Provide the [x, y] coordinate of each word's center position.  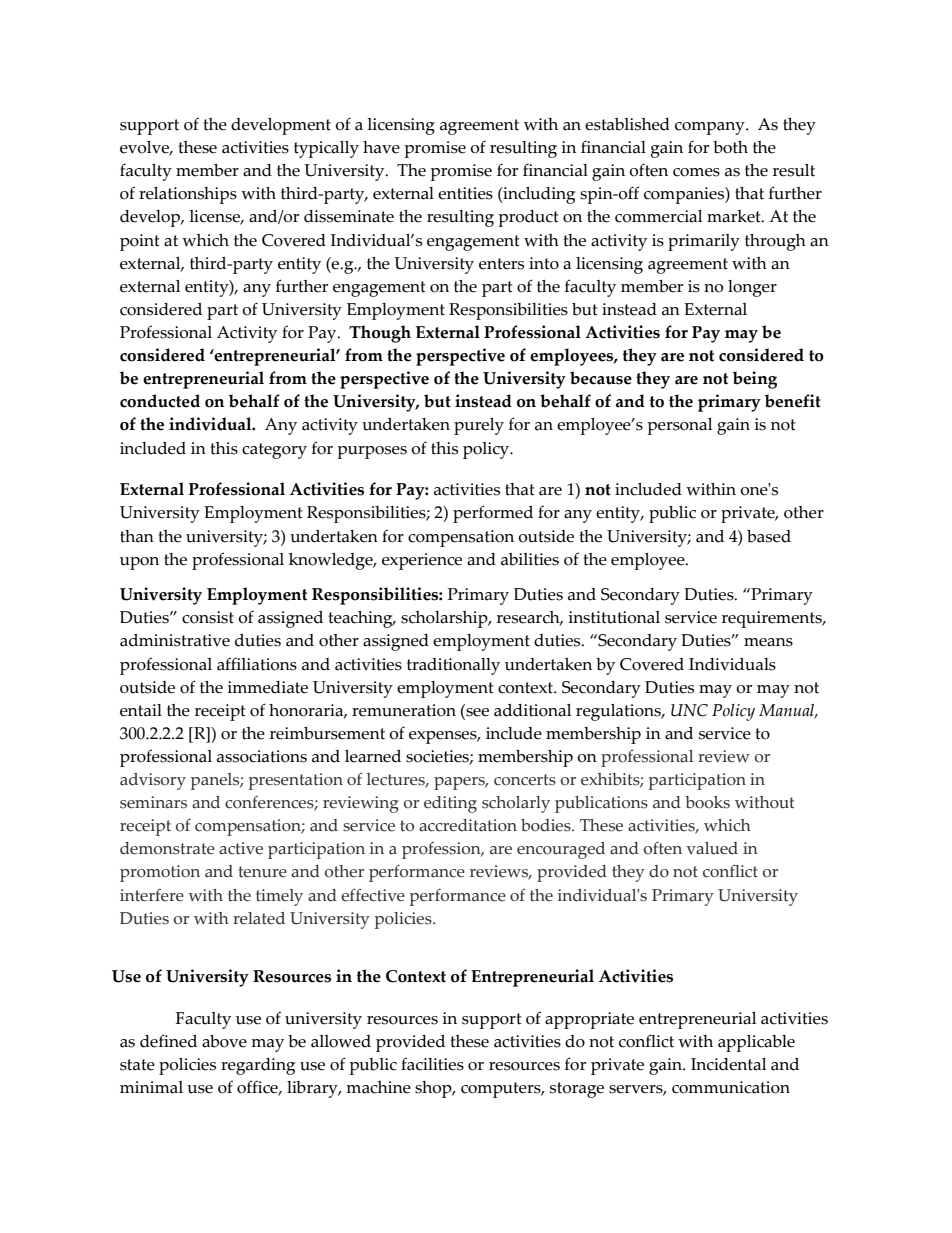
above [224, 1041]
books [707, 802]
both [730, 147]
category [274, 451]
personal [679, 426]
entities [465, 193]
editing [450, 804]
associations [262, 756]
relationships [188, 195]
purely [479, 426]
